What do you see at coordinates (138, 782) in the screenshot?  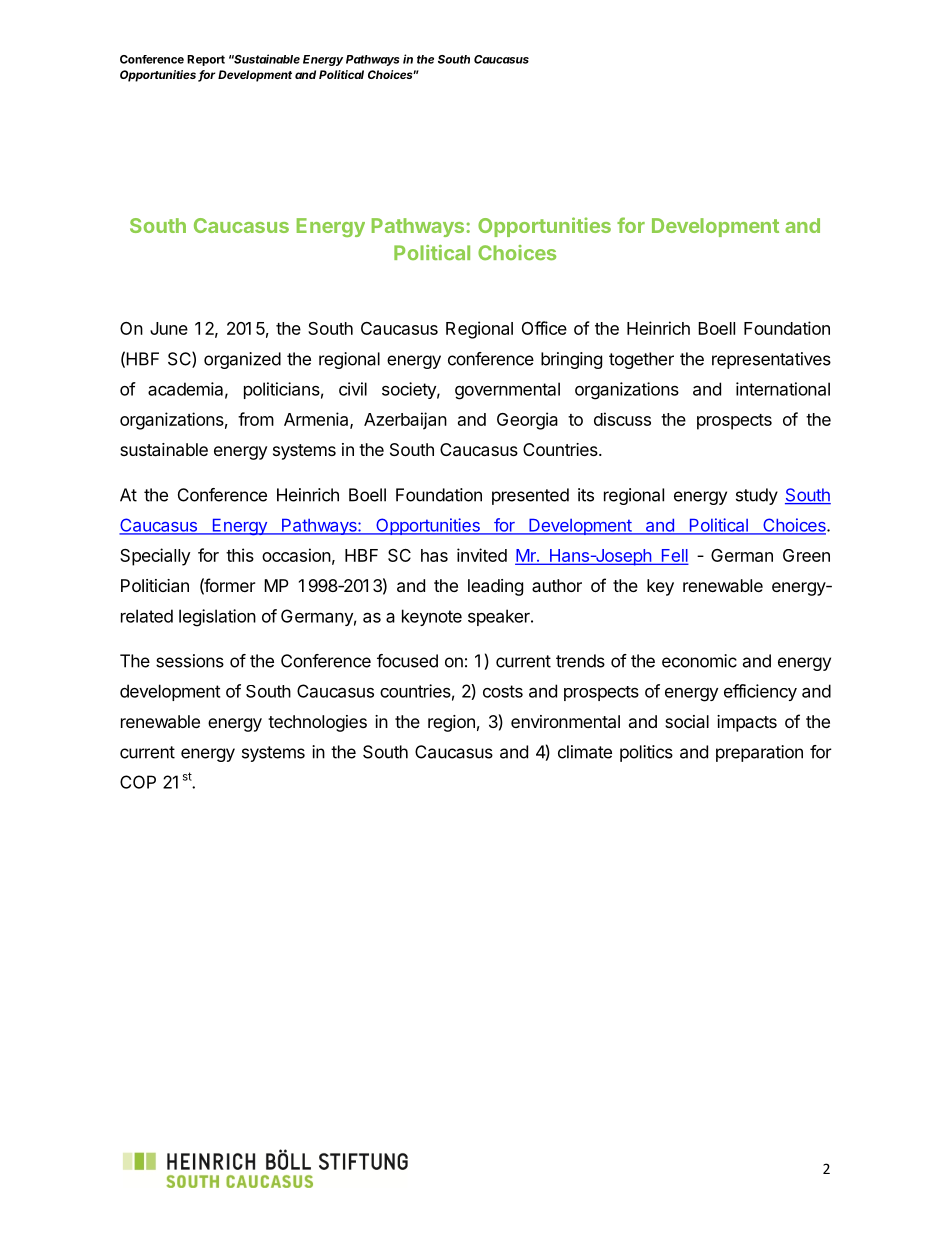 I see `COP` at bounding box center [138, 782].
